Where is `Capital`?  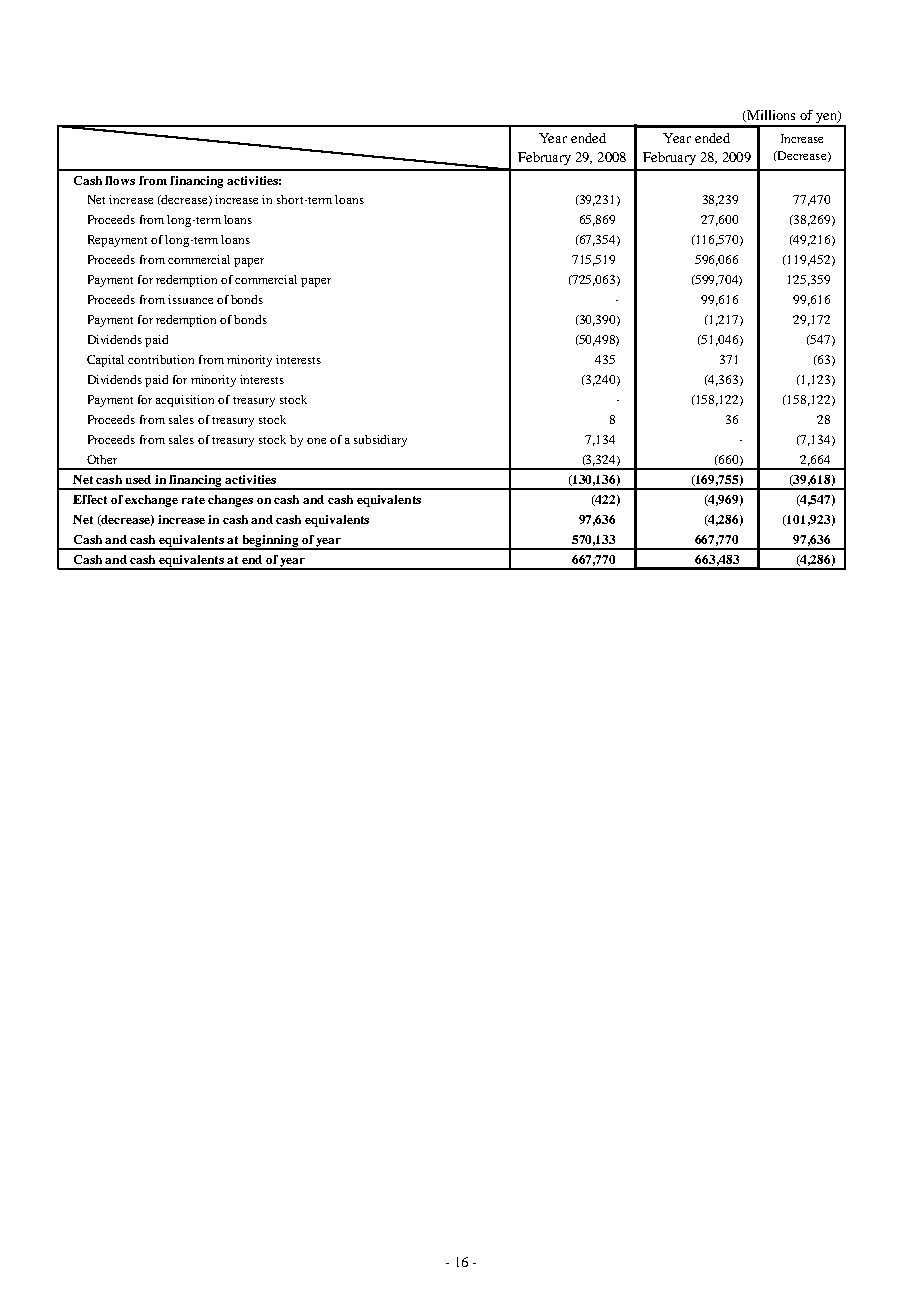 Capital is located at coordinates (105, 361).
